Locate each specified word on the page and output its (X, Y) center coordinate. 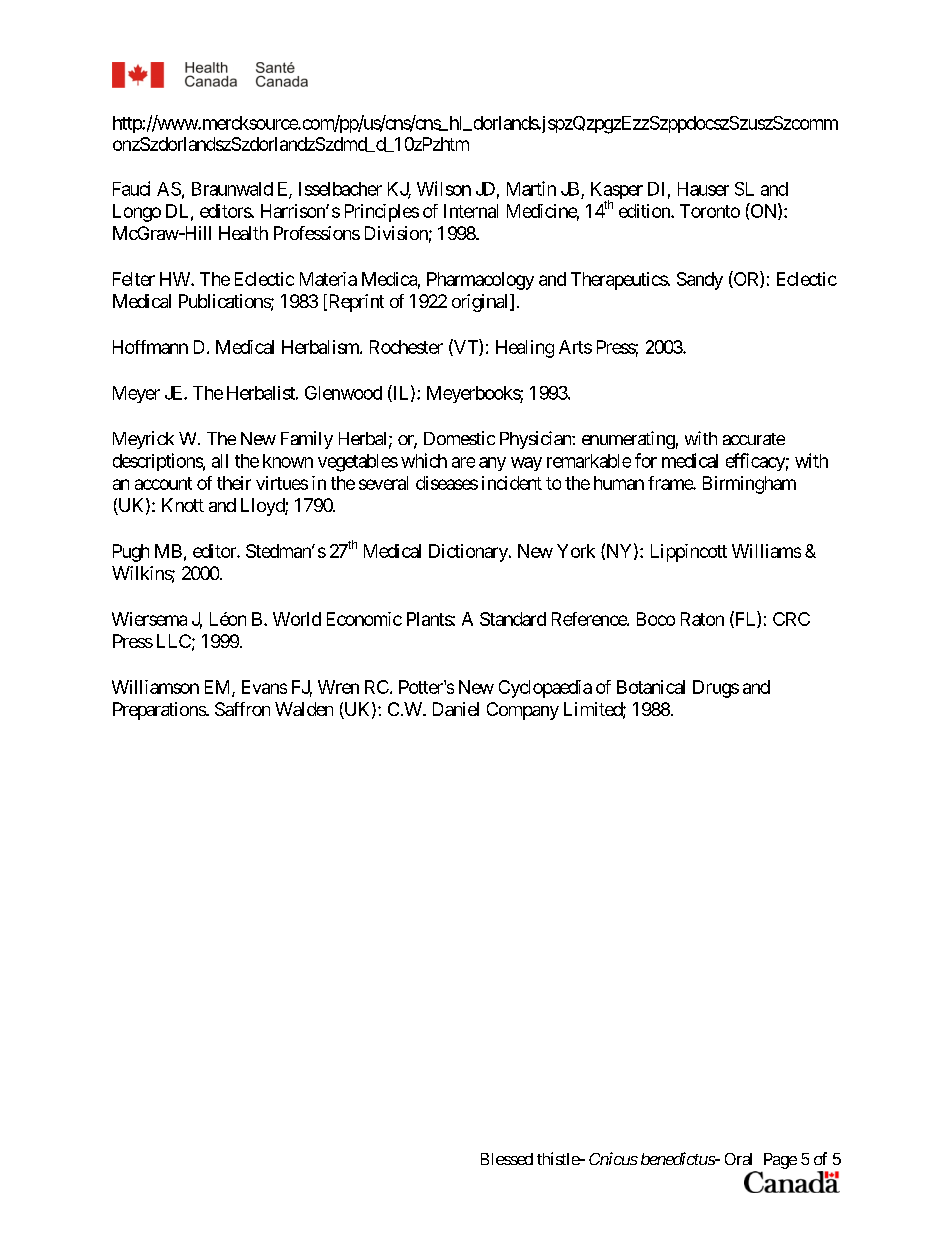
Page (779, 1162)
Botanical (651, 687)
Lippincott (689, 553)
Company (523, 711)
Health (243, 233)
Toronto (710, 211)
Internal (471, 211)
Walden (304, 709)
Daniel (456, 709)
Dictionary (469, 553)
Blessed (507, 1159)
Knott (183, 505)
